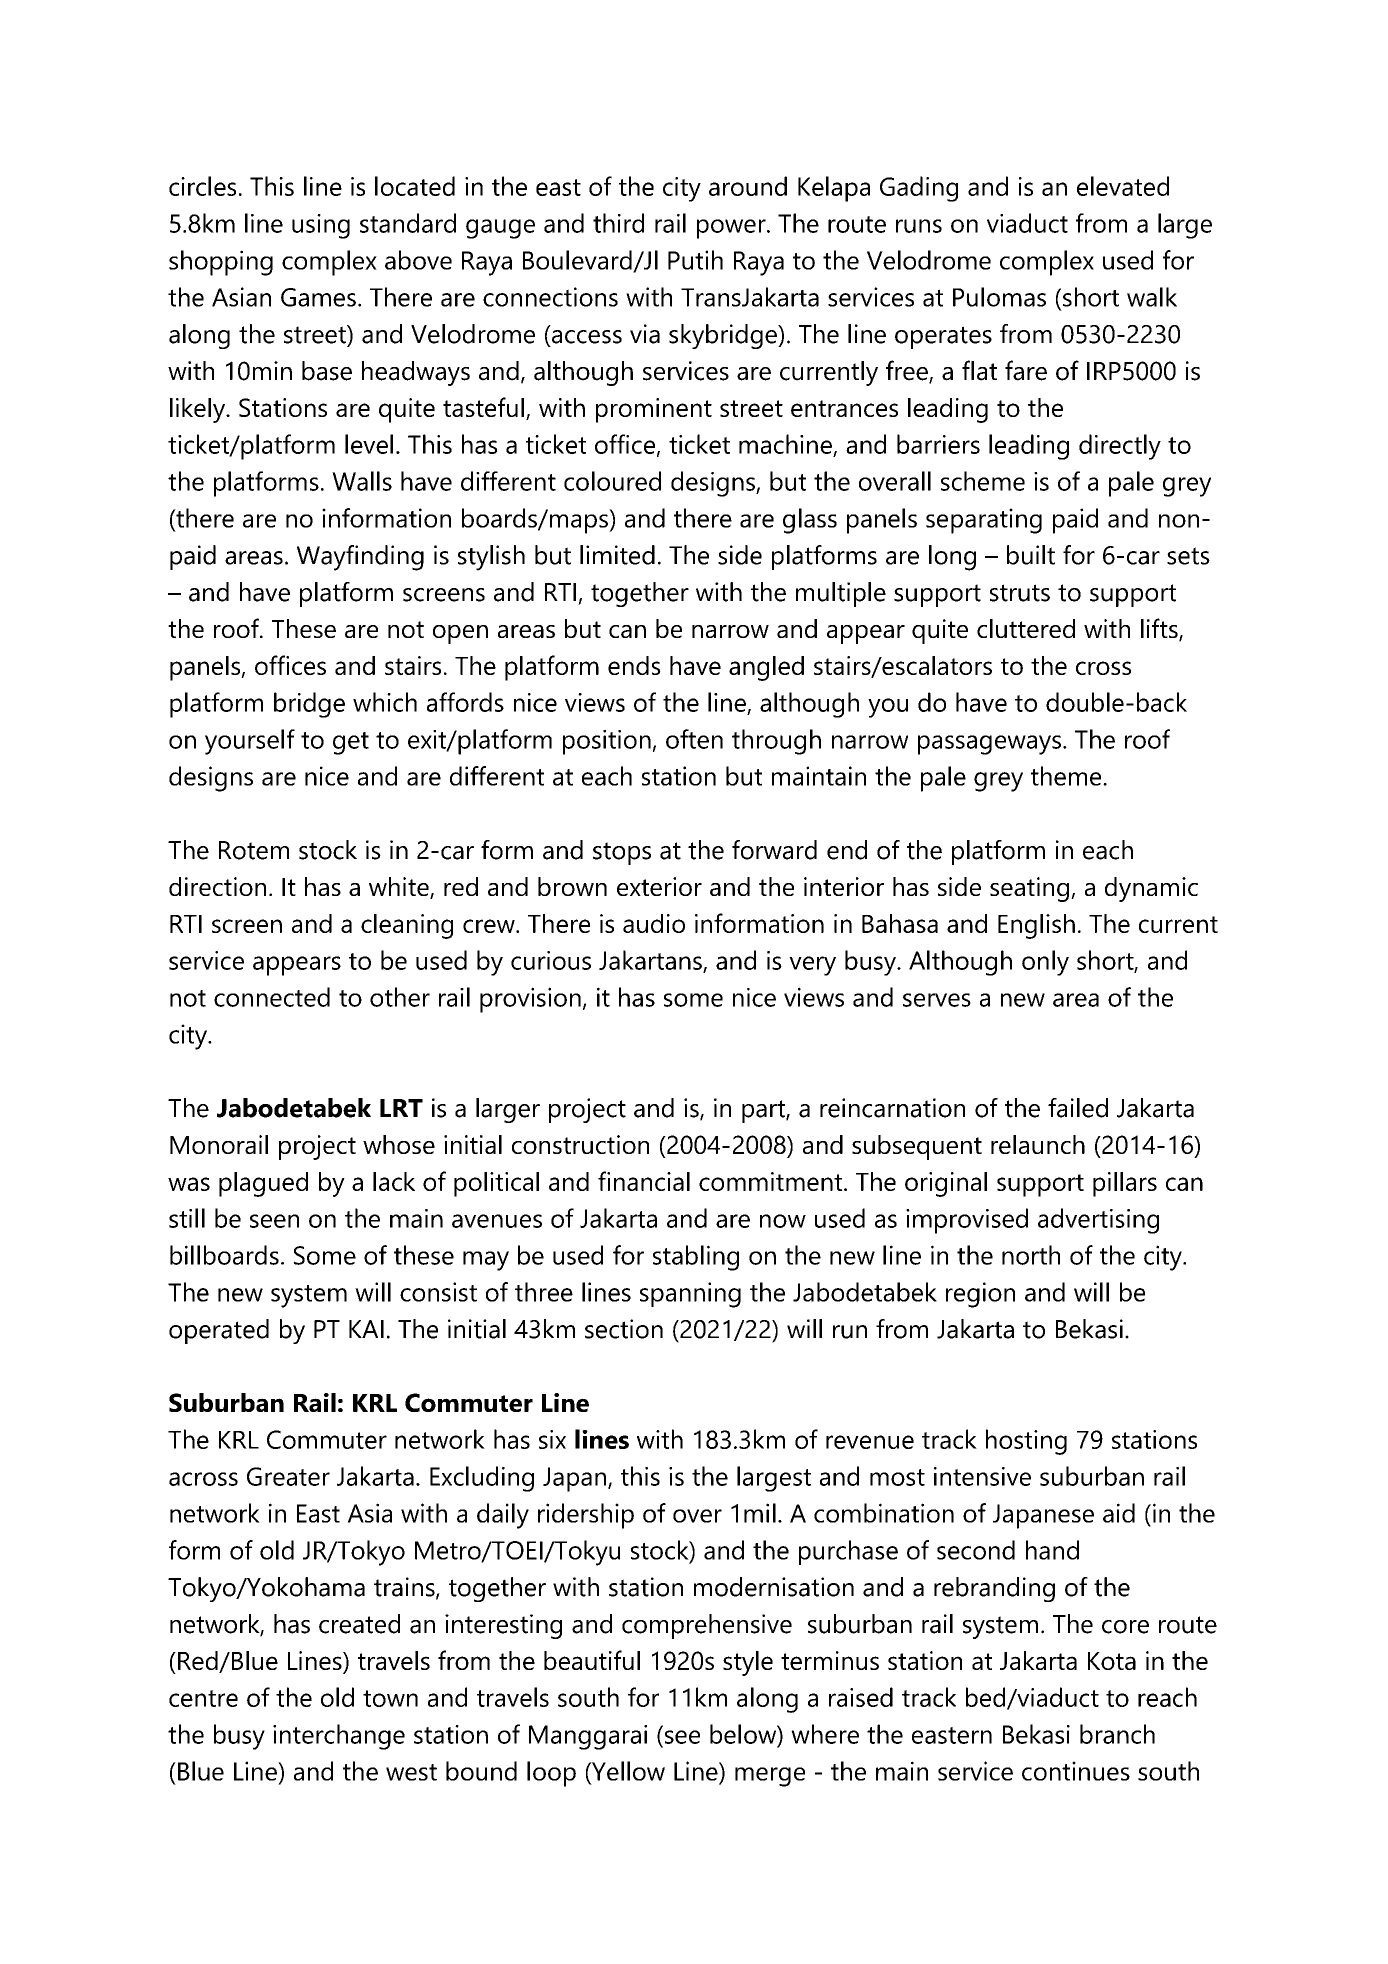  I want to click on merge, so click(770, 1777).
